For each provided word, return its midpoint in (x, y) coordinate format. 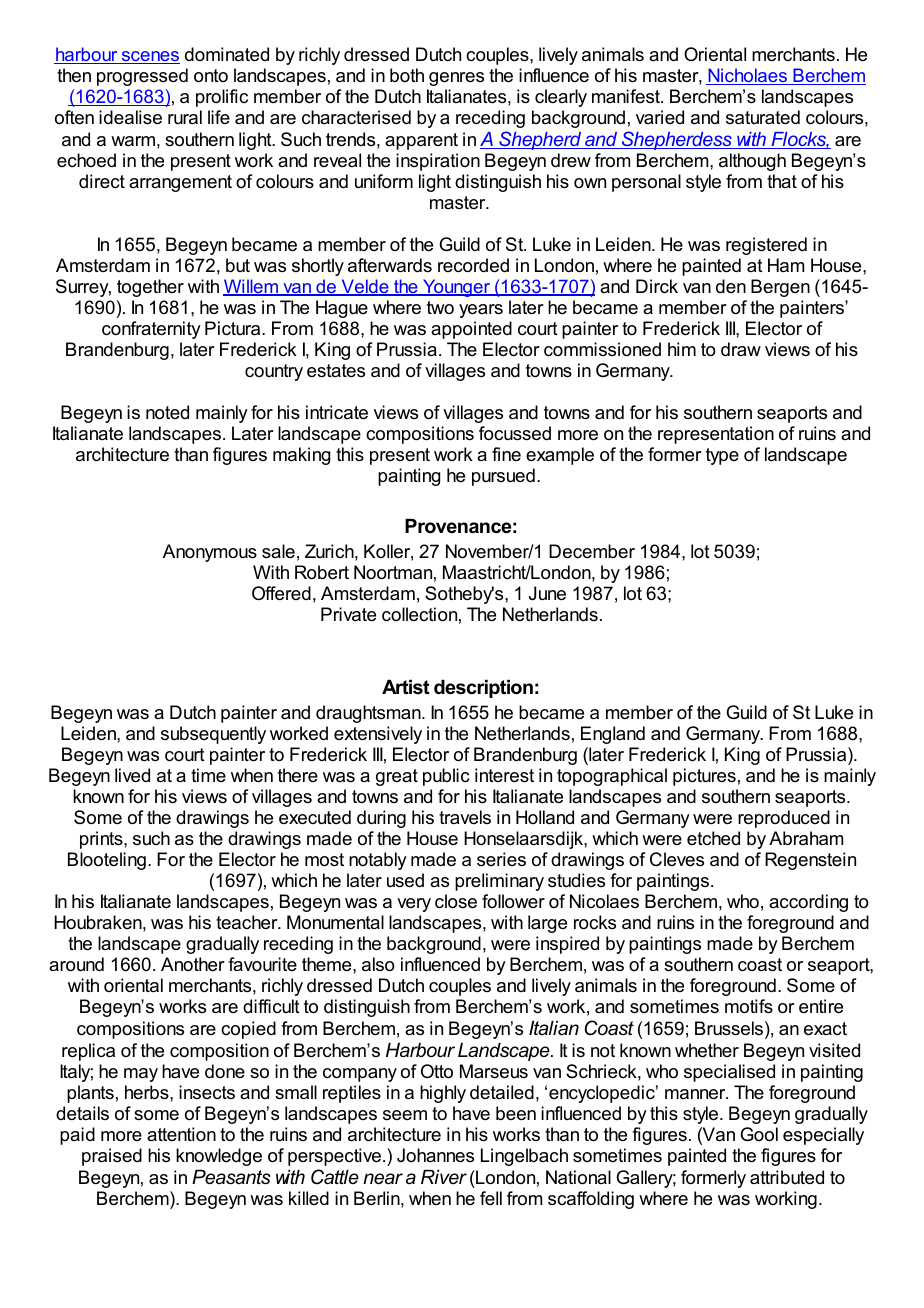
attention (181, 1134)
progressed (142, 77)
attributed (787, 1177)
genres (456, 79)
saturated (763, 117)
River (444, 1177)
